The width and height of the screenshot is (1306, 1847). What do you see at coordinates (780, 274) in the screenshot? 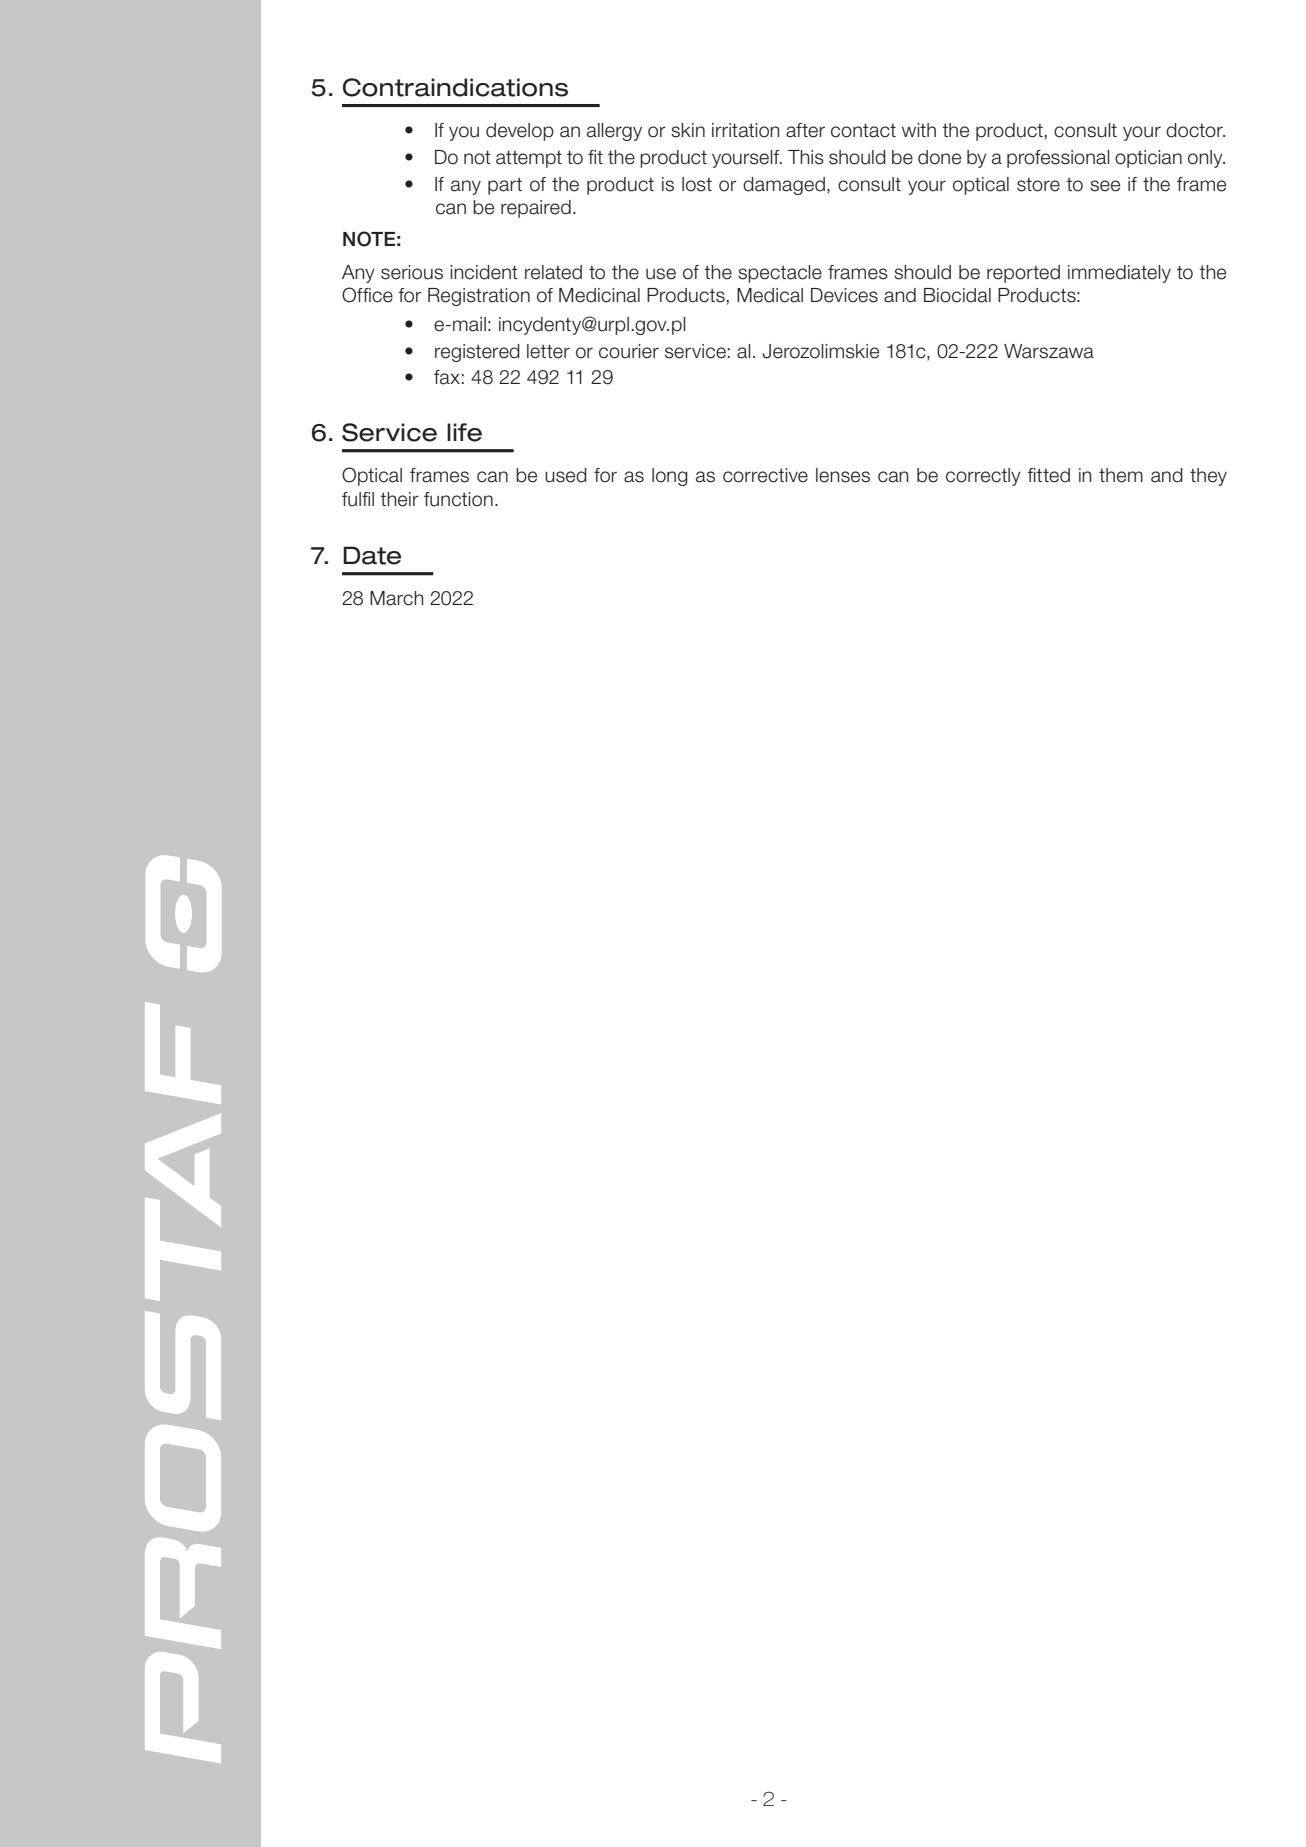
I see `spectacle` at bounding box center [780, 274].
